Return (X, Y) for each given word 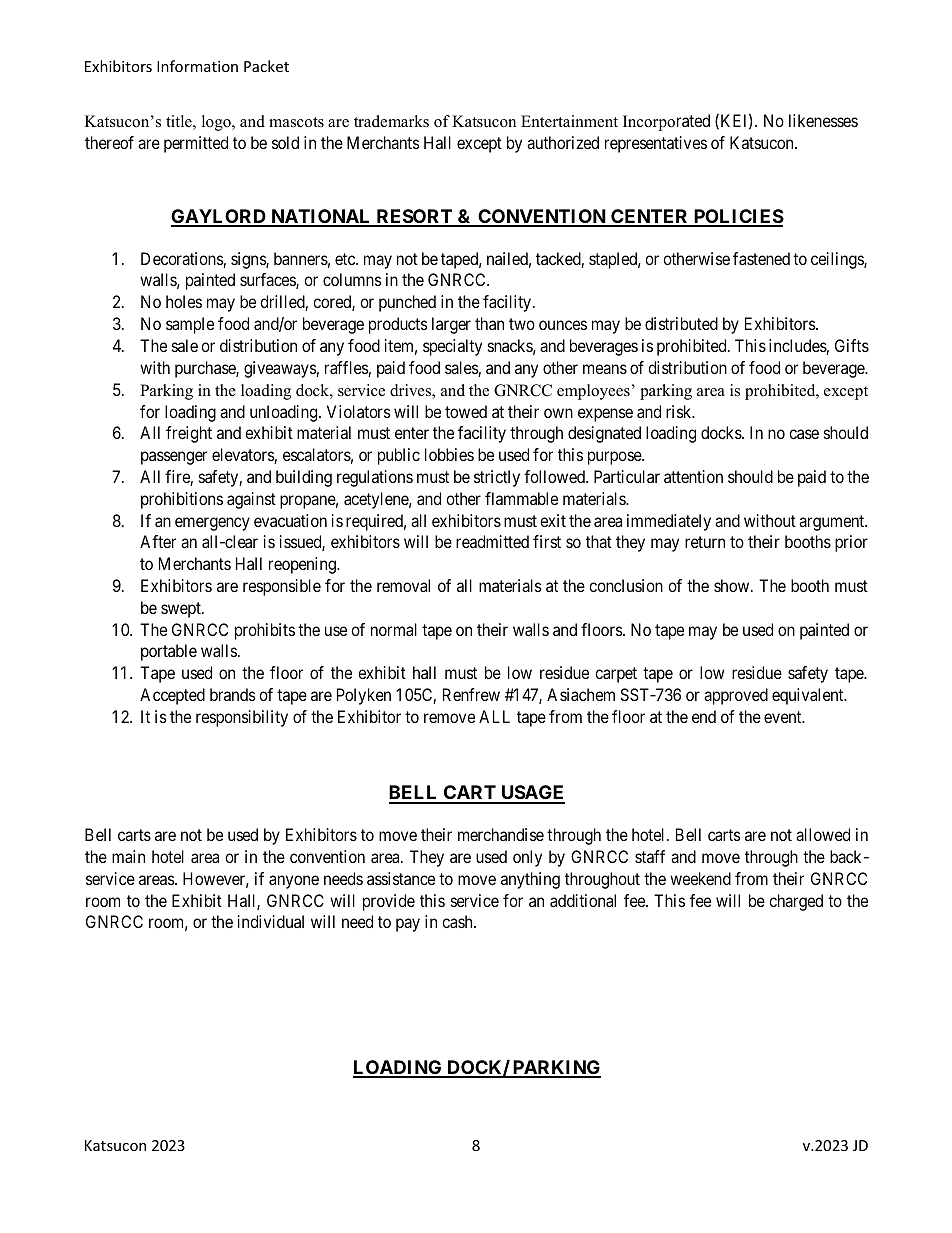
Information (197, 66)
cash (458, 921)
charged (796, 902)
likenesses (823, 120)
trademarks (391, 121)
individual (271, 921)
